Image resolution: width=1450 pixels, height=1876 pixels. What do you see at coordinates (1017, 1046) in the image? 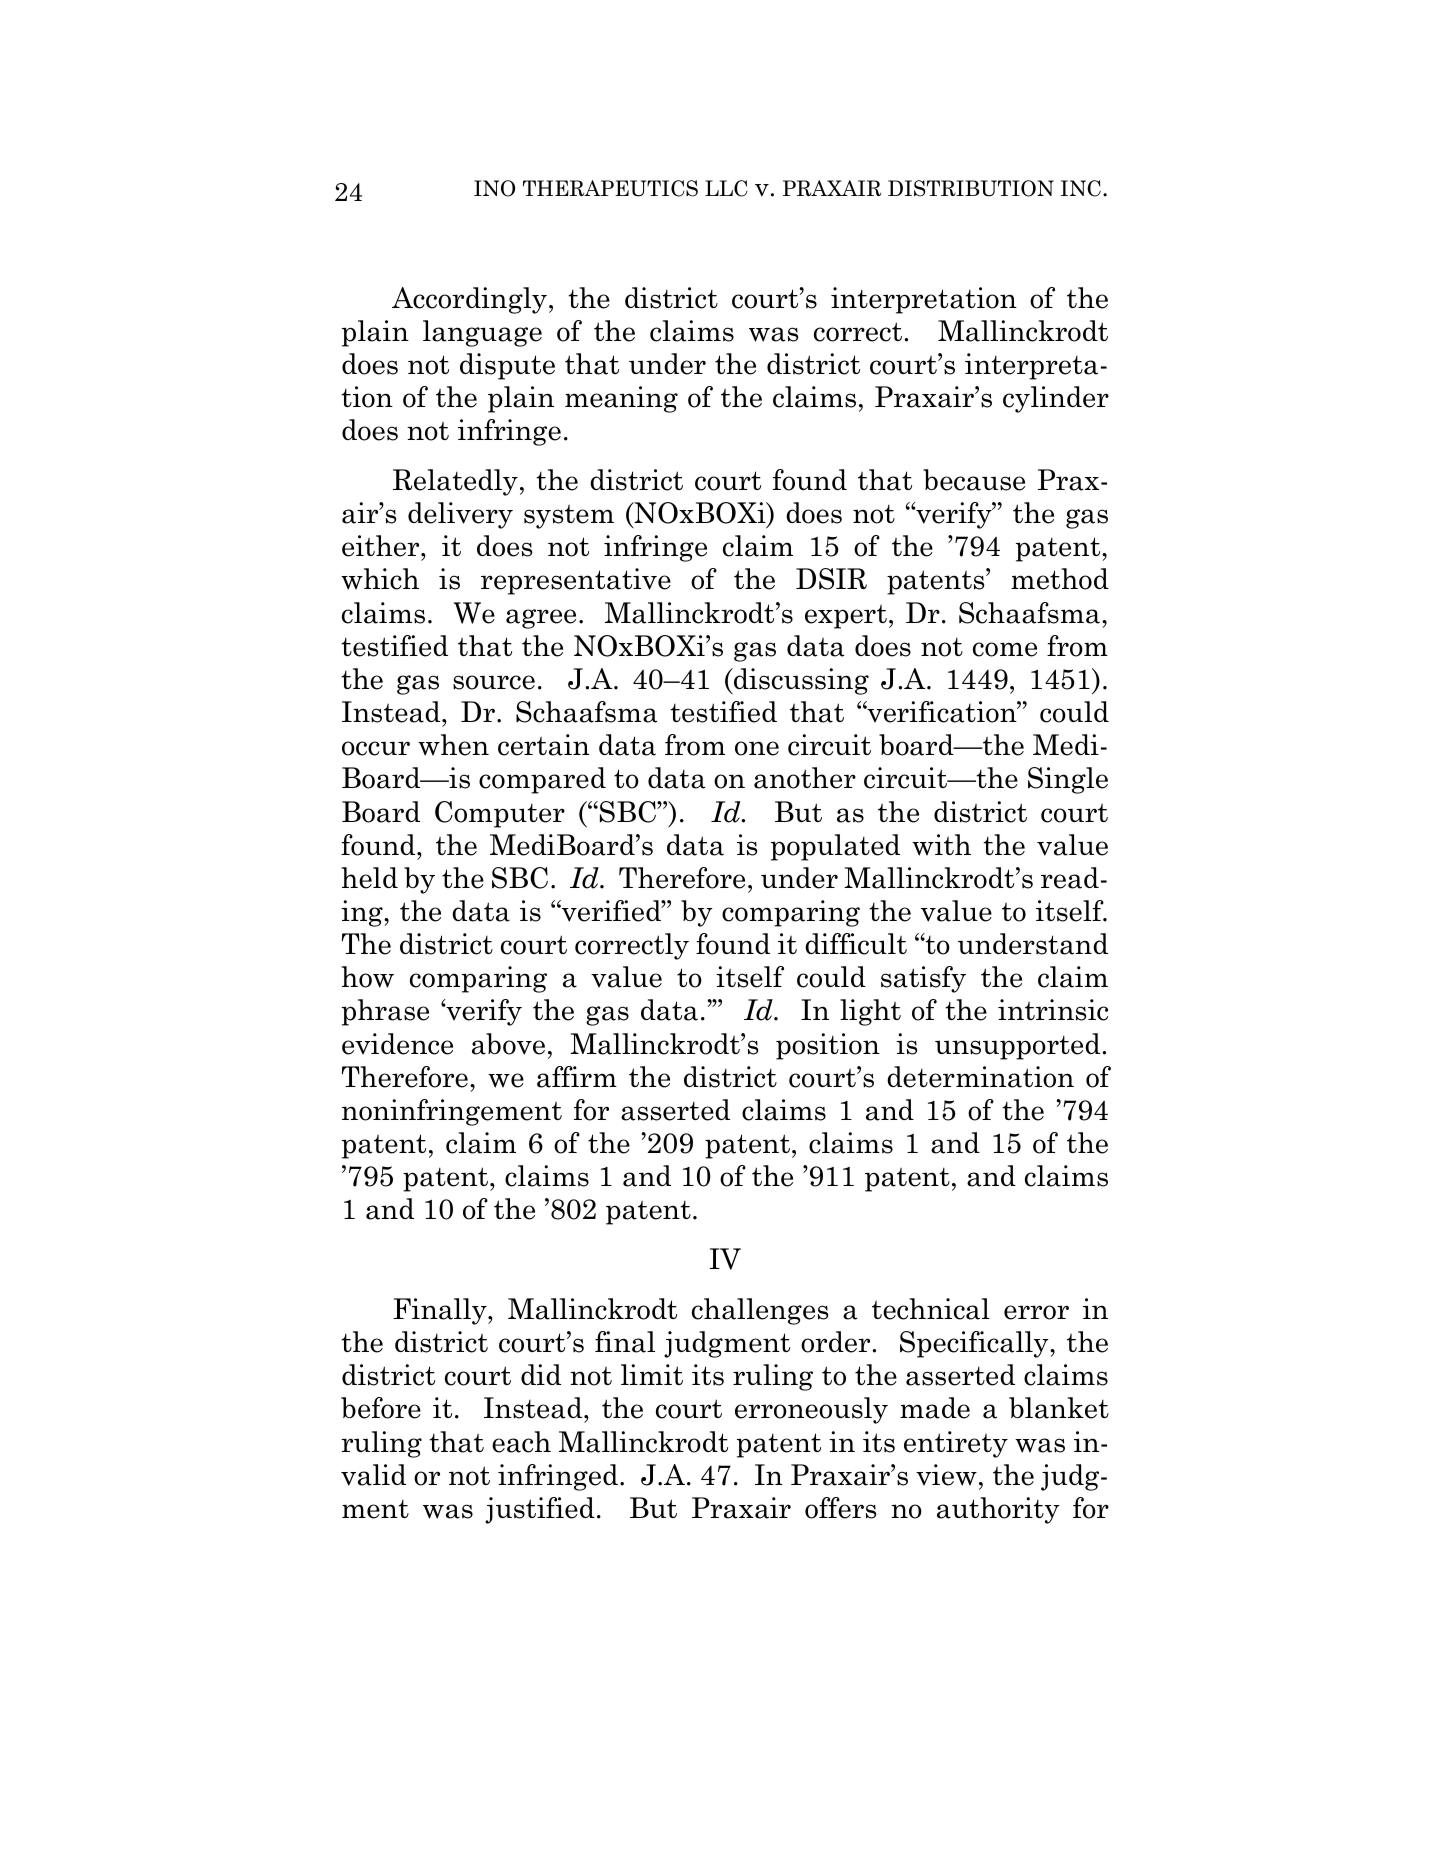
I see `unsupported` at bounding box center [1017, 1046].
